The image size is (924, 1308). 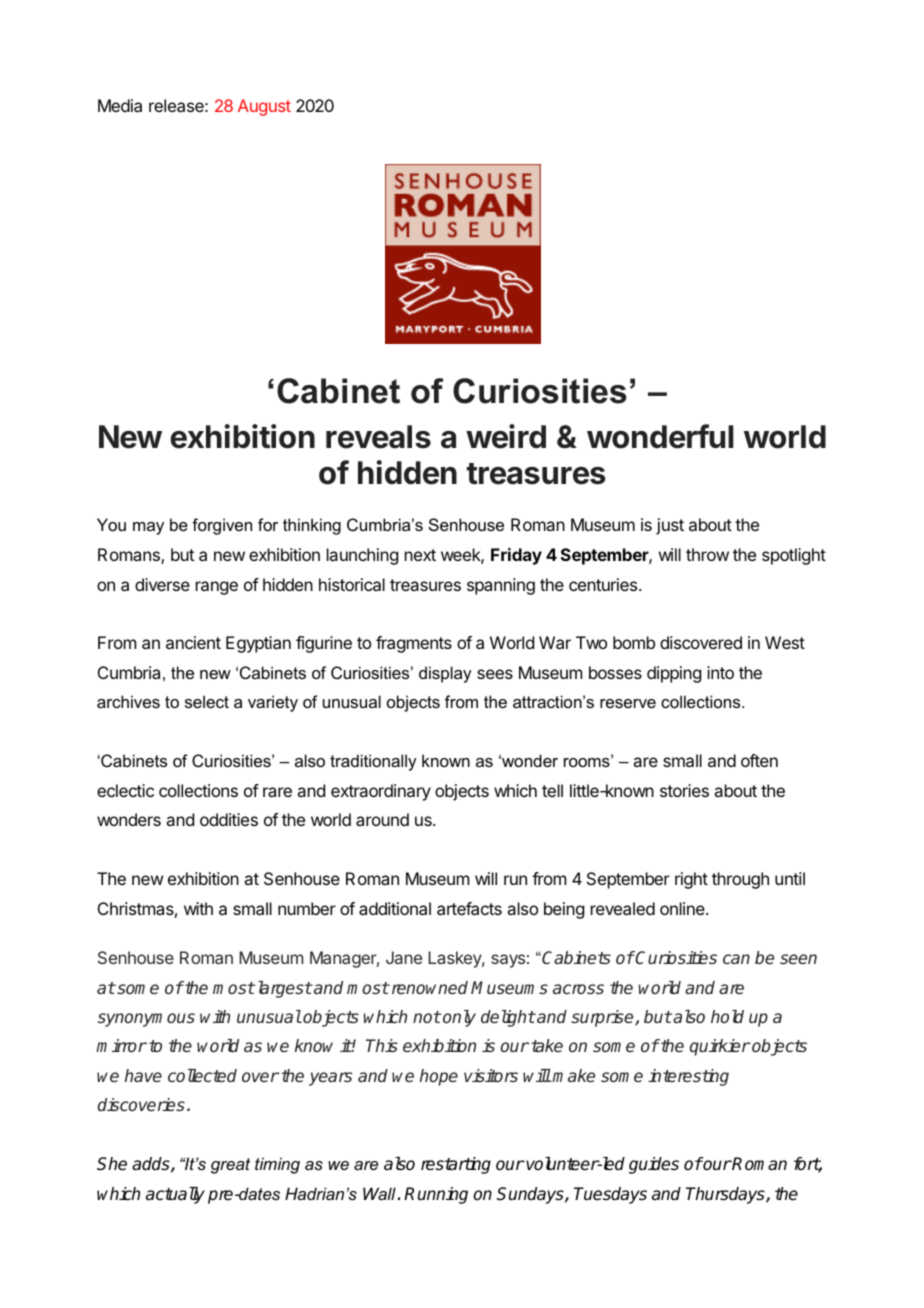 I want to click on great, so click(x=230, y=1166).
